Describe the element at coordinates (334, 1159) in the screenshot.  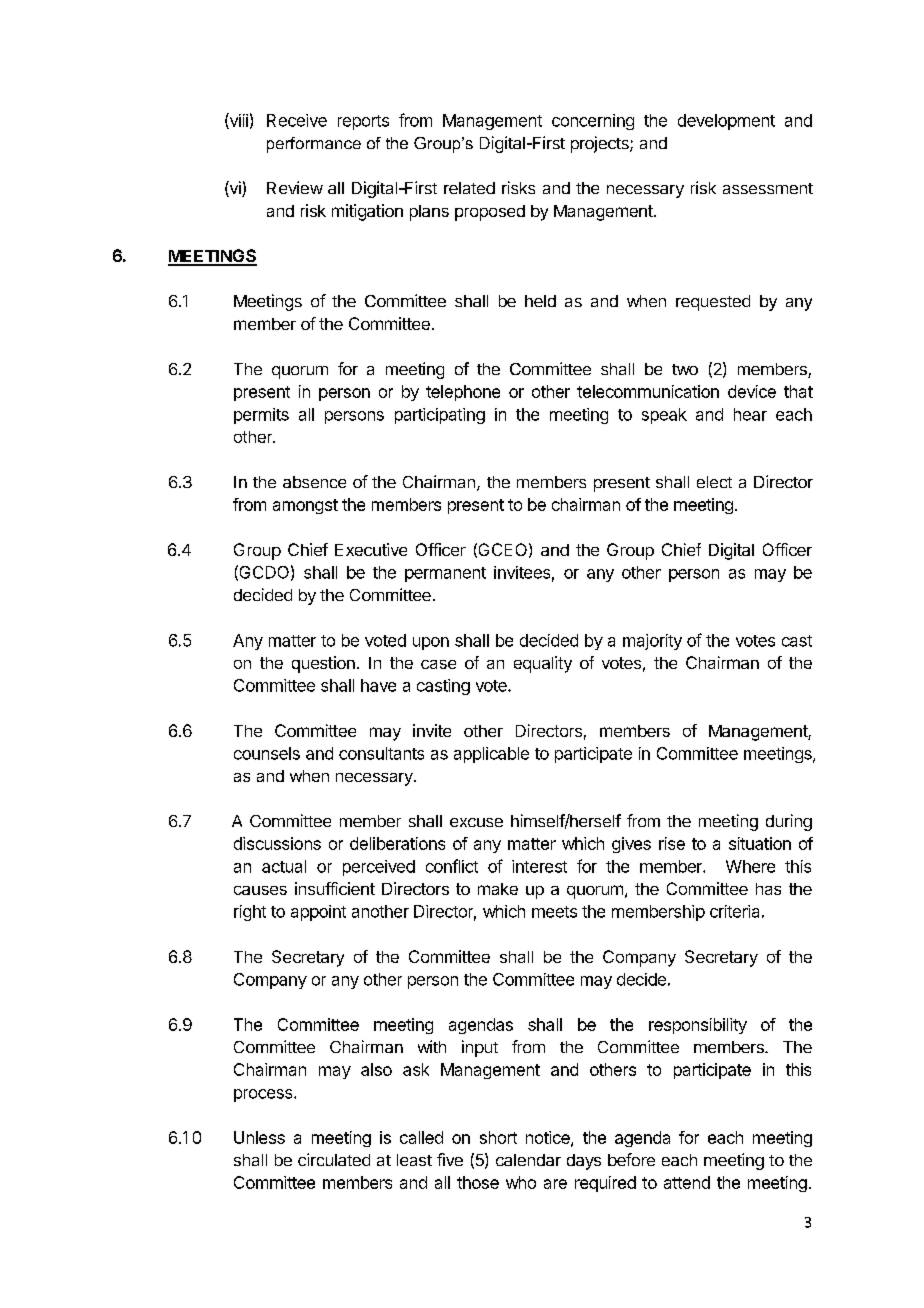
I see `circulated` at that location.
